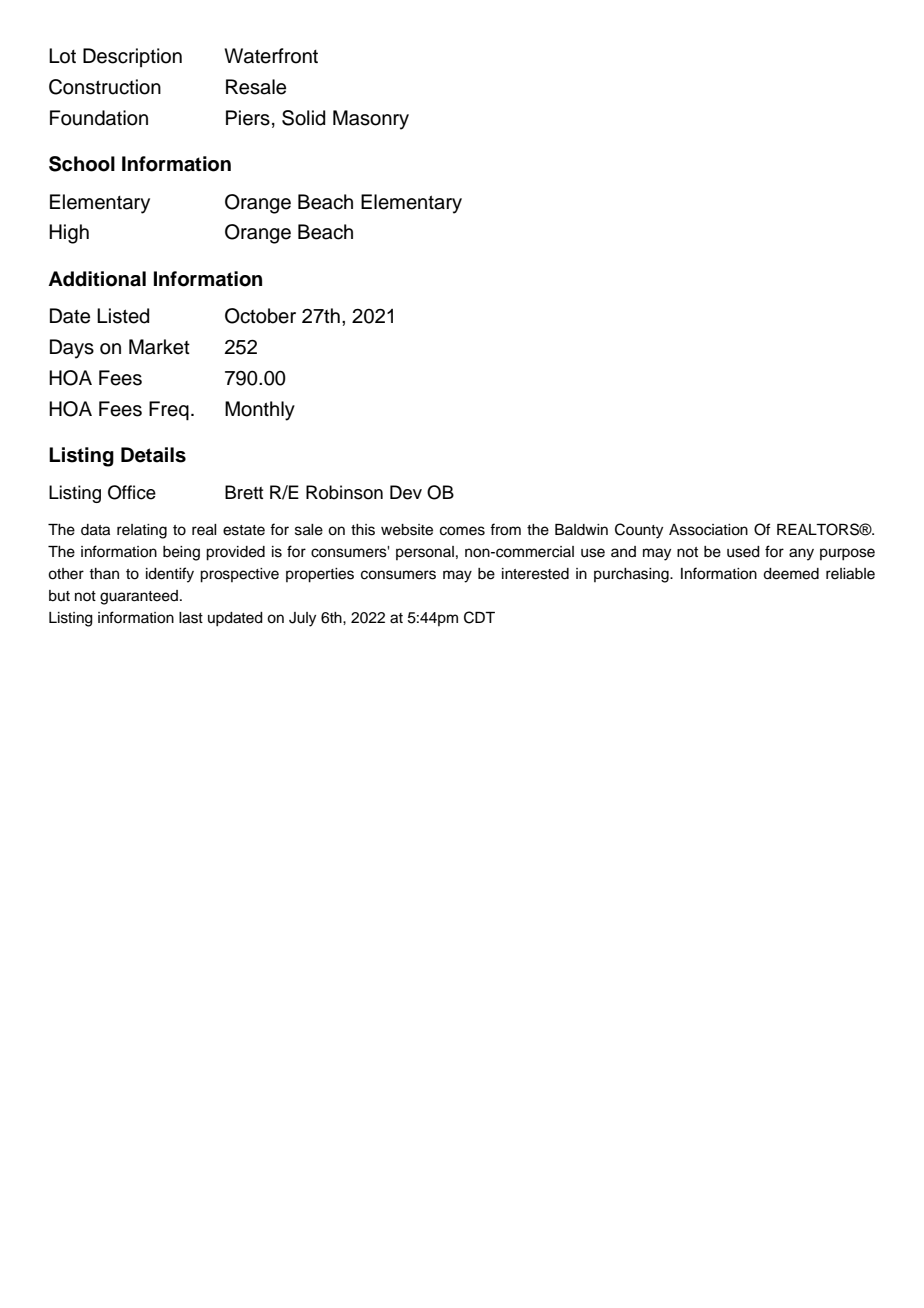 The width and height of the screenshot is (924, 1308). Describe the element at coordinates (371, 120) in the screenshot. I see `Masonry` at that location.
